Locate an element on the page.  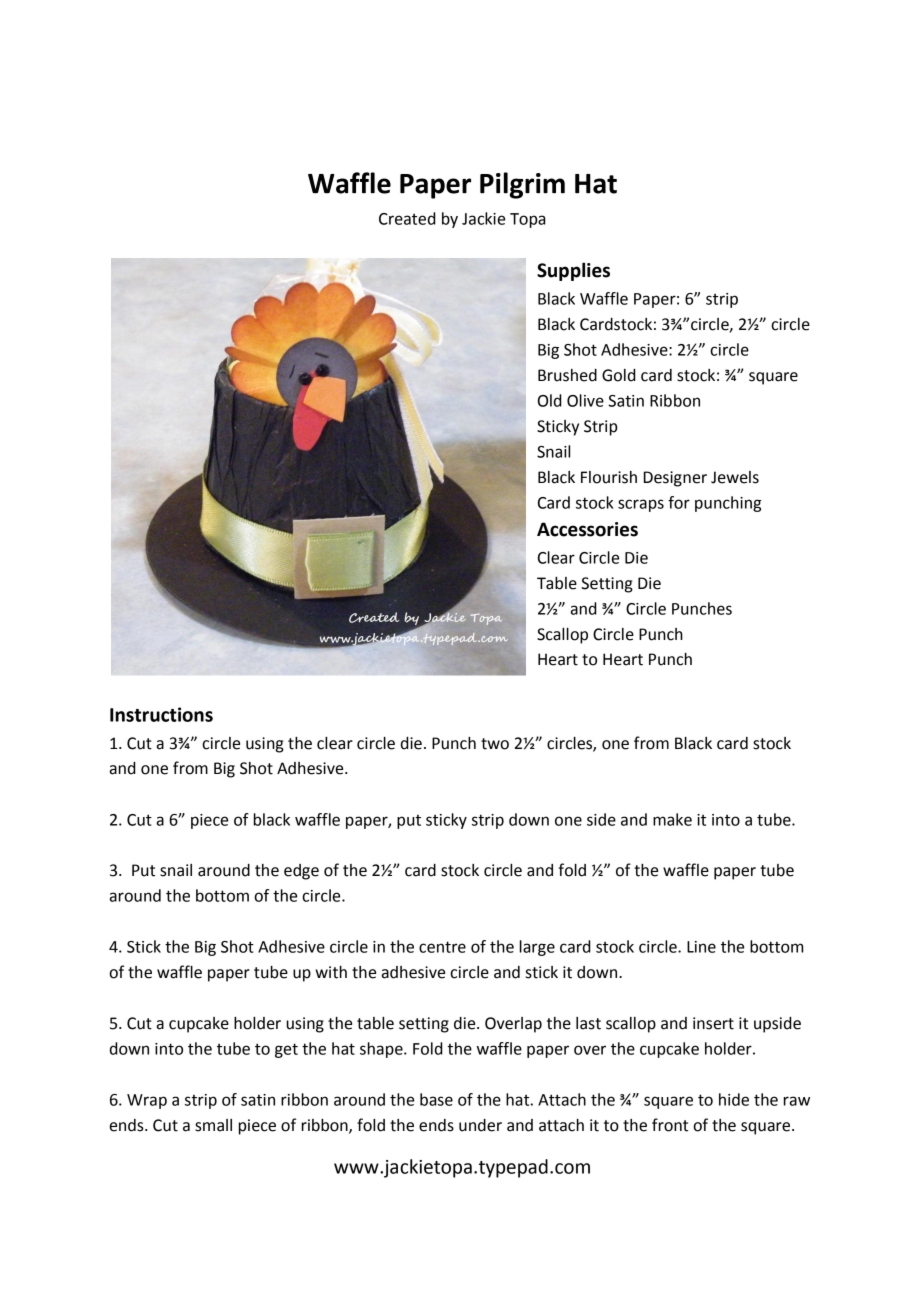
Instructions is located at coordinates (161, 714).
